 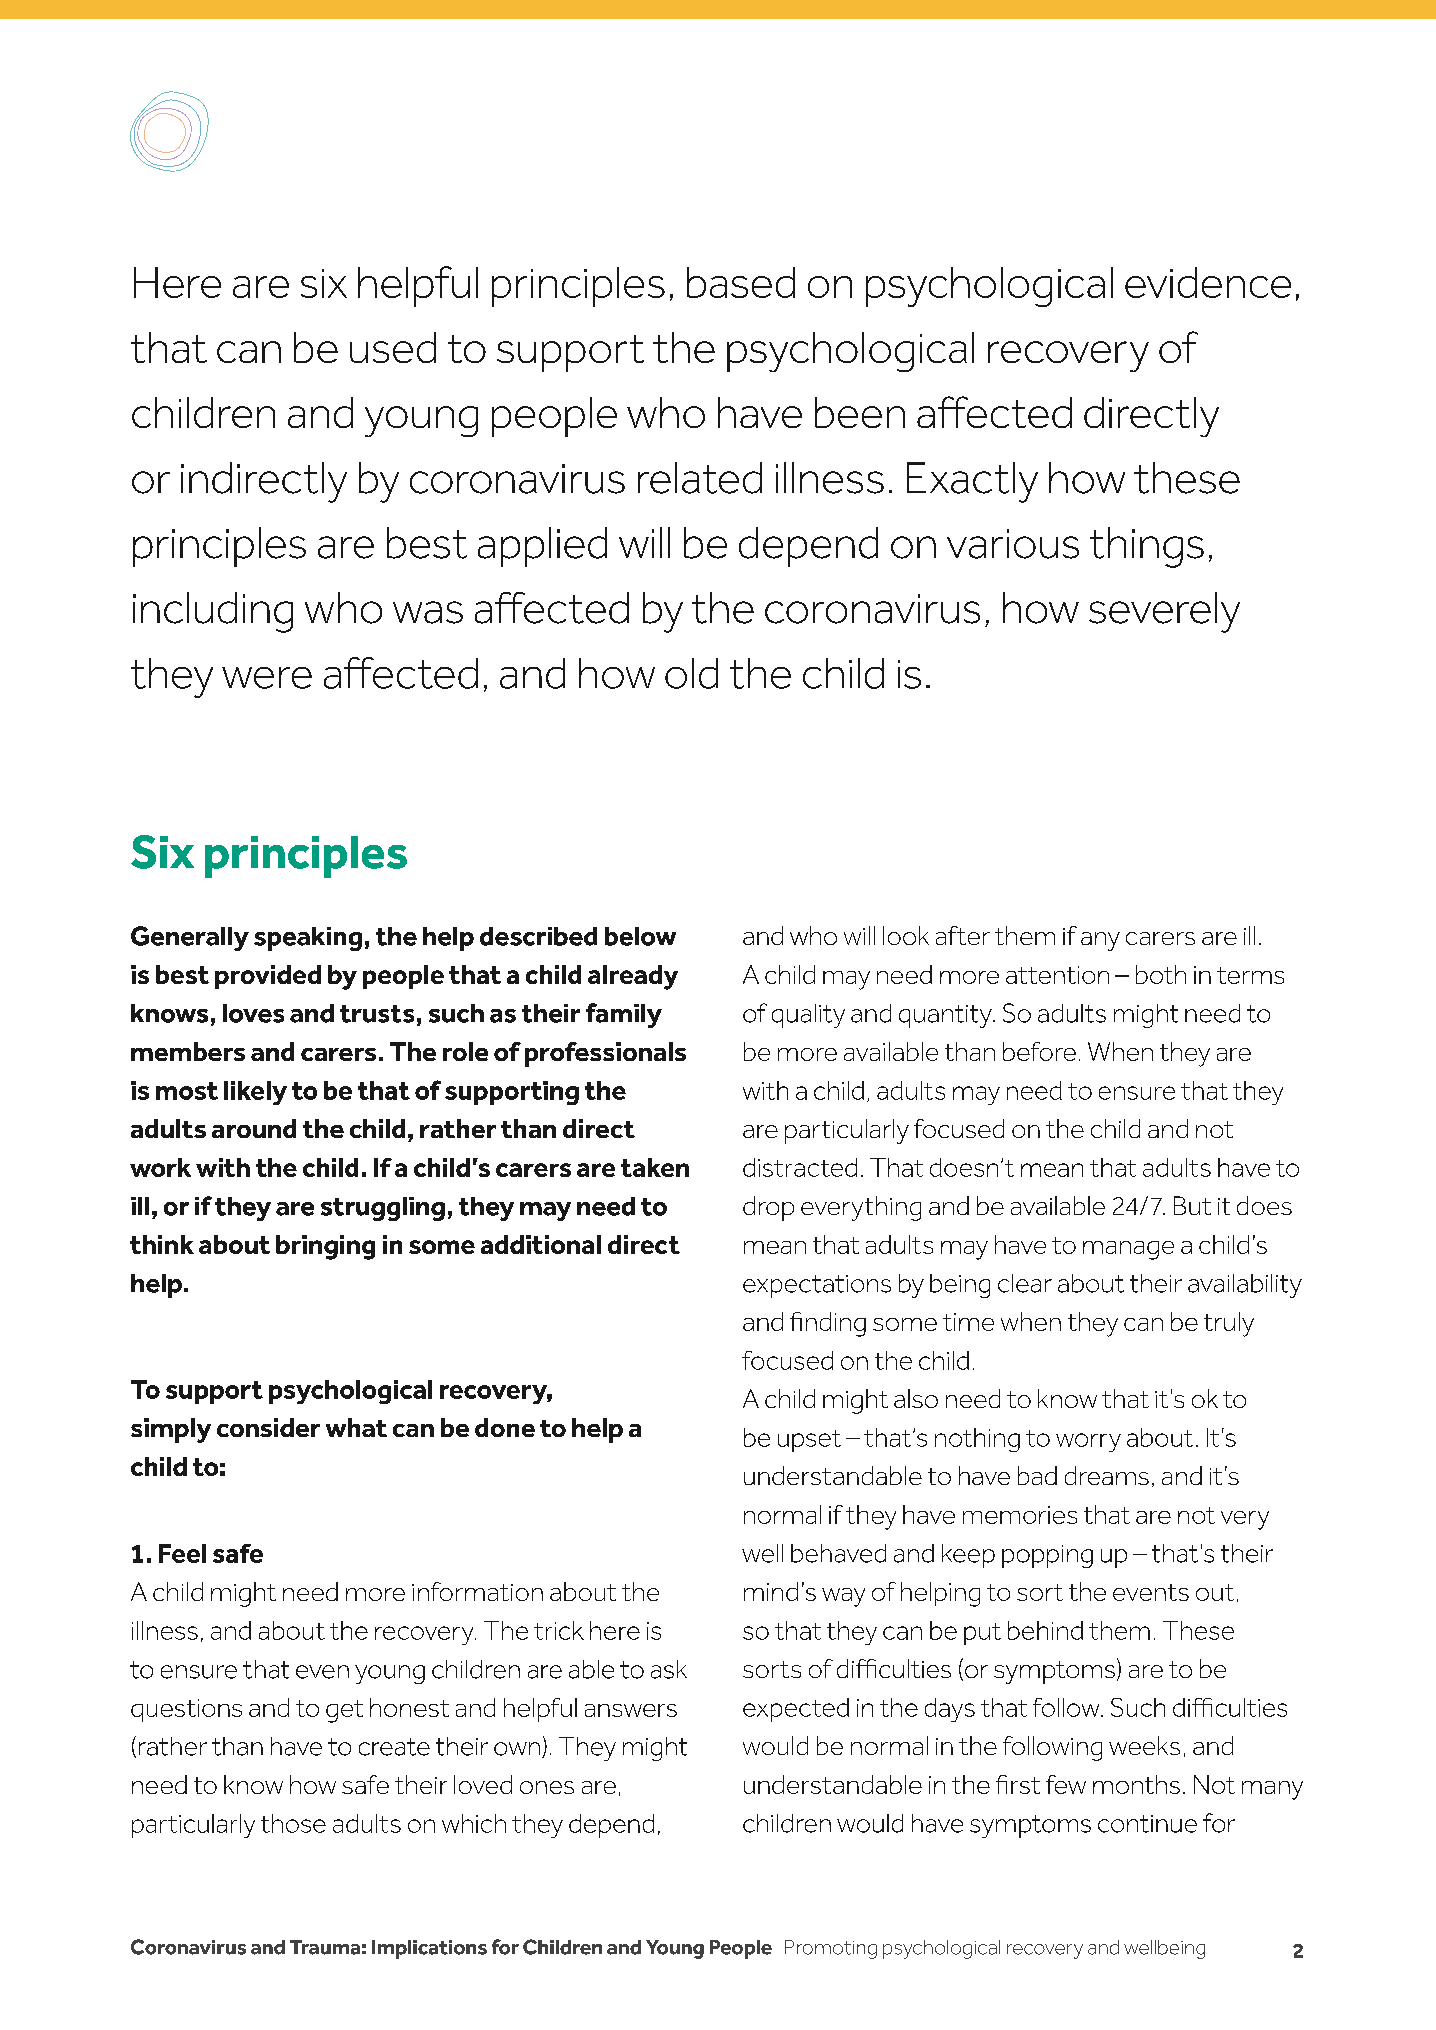 What do you see at coordinates (293, 1823) in the document?
I see `those` at bounding box center [293, 1823].
